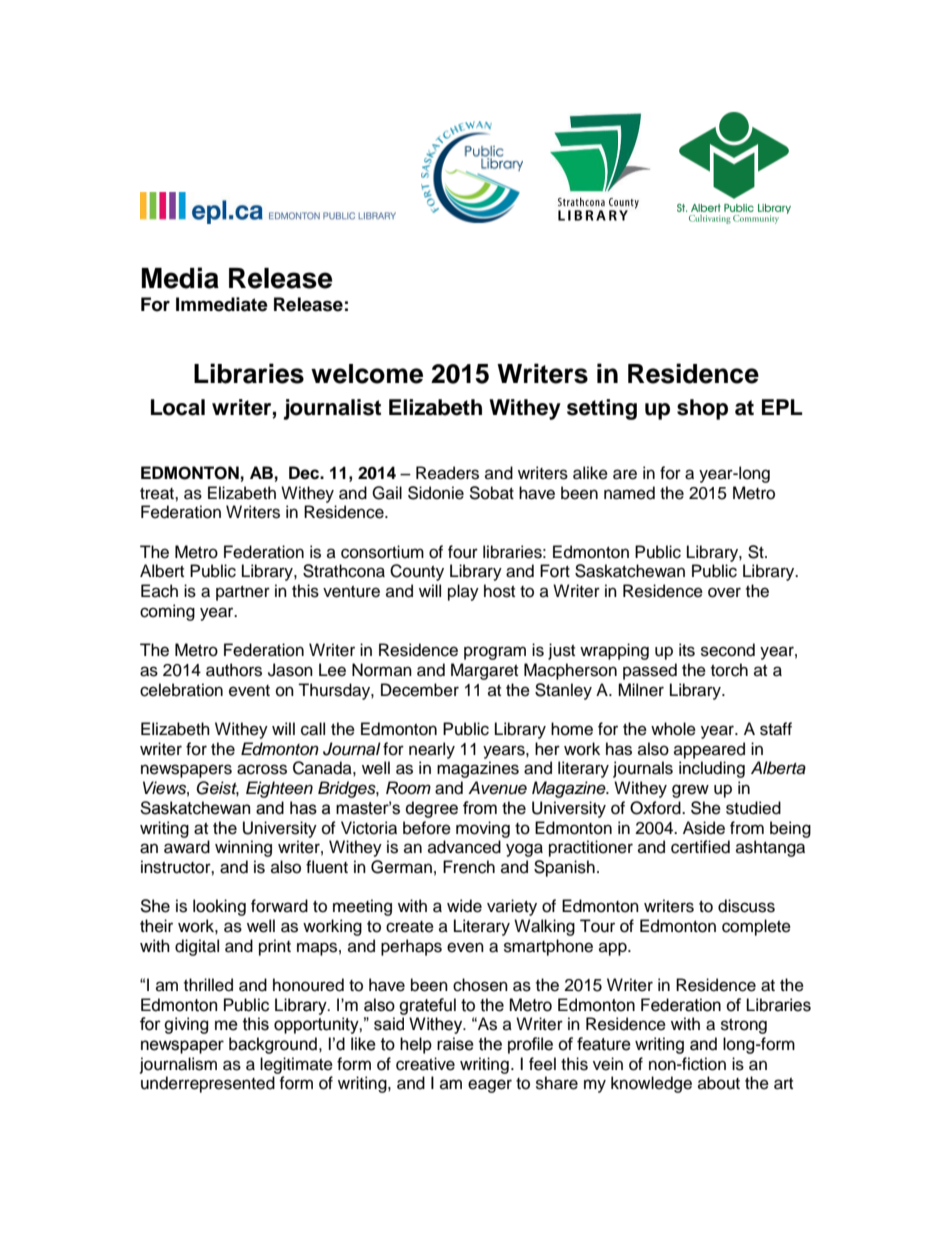  I want to click on about, so click(719, 1083).
